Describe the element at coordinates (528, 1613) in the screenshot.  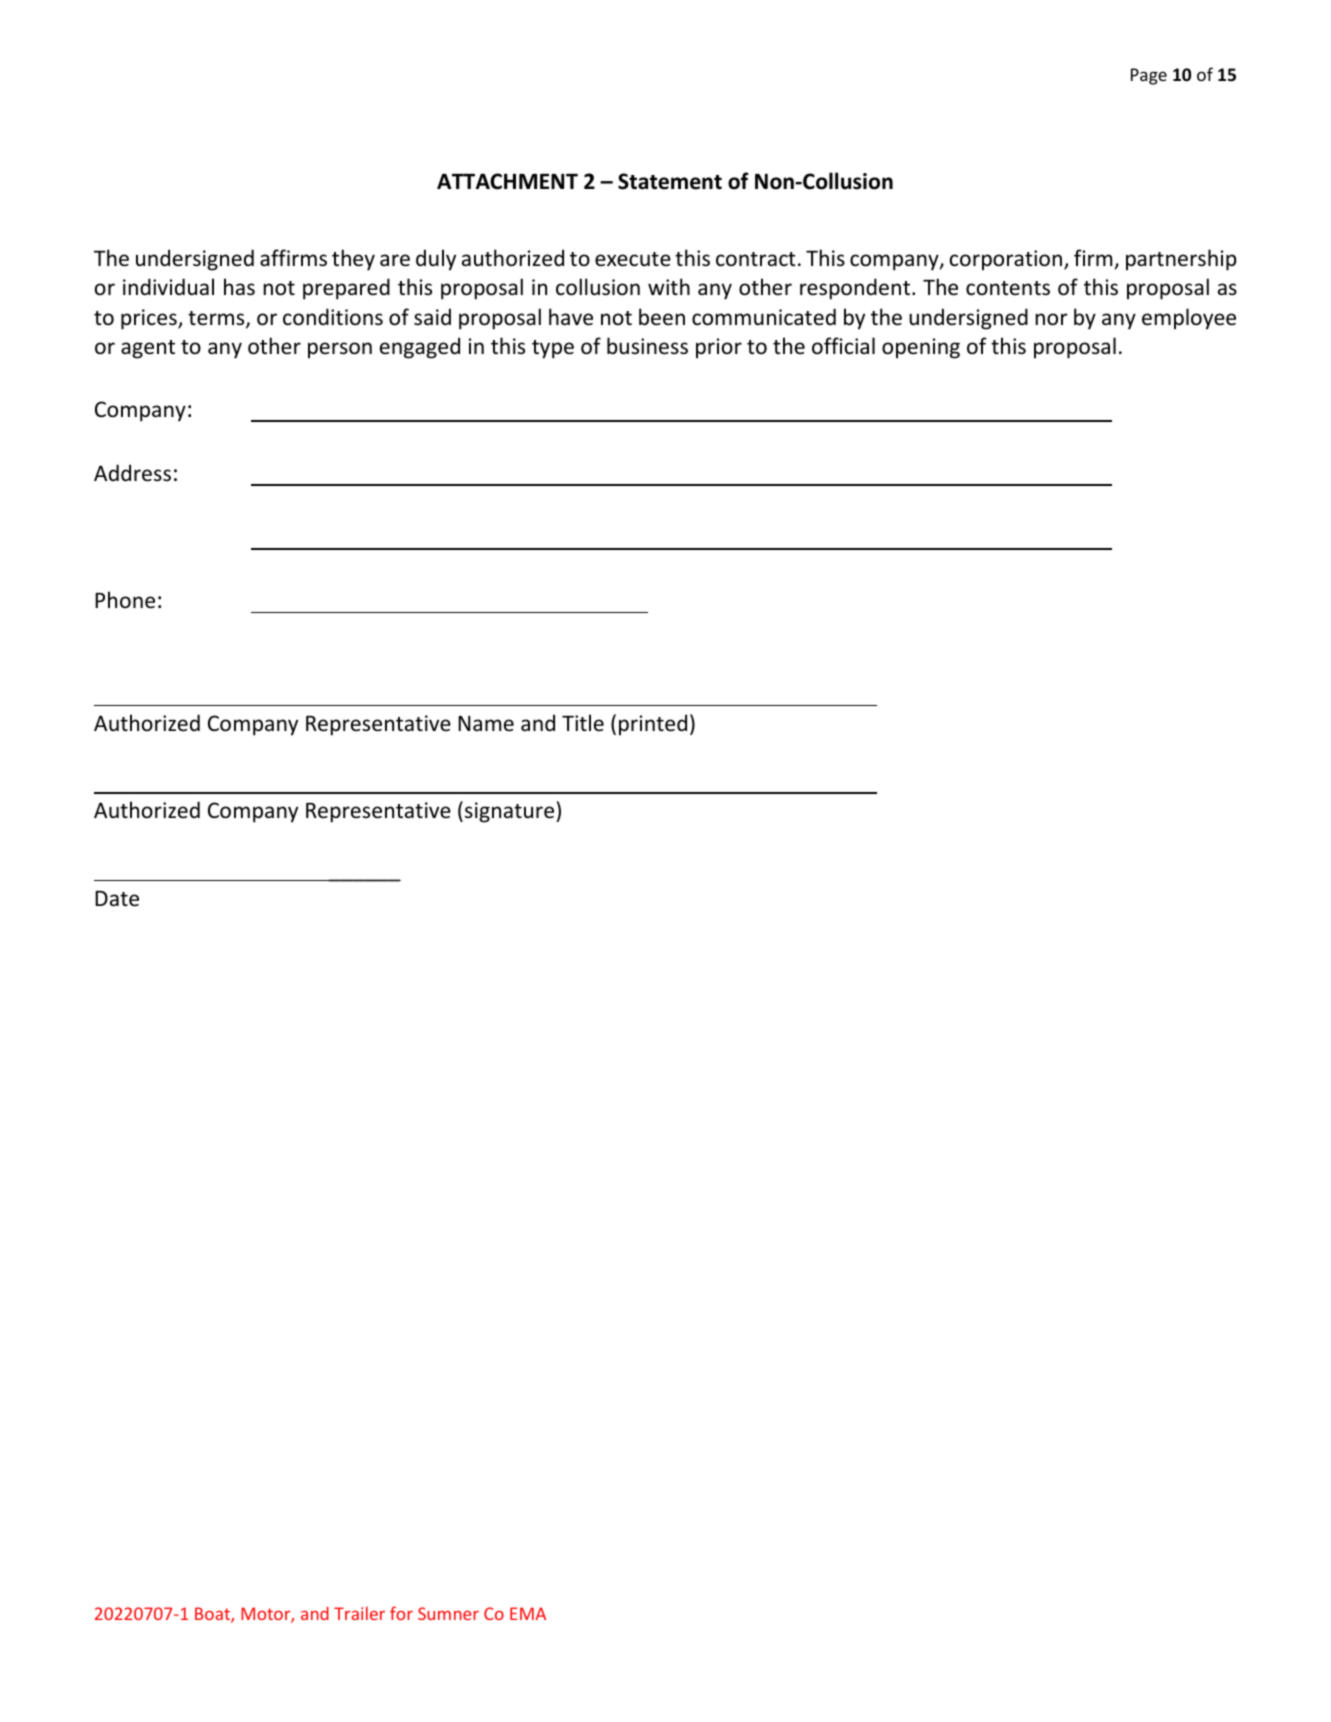
I see `EMA` at that location.
